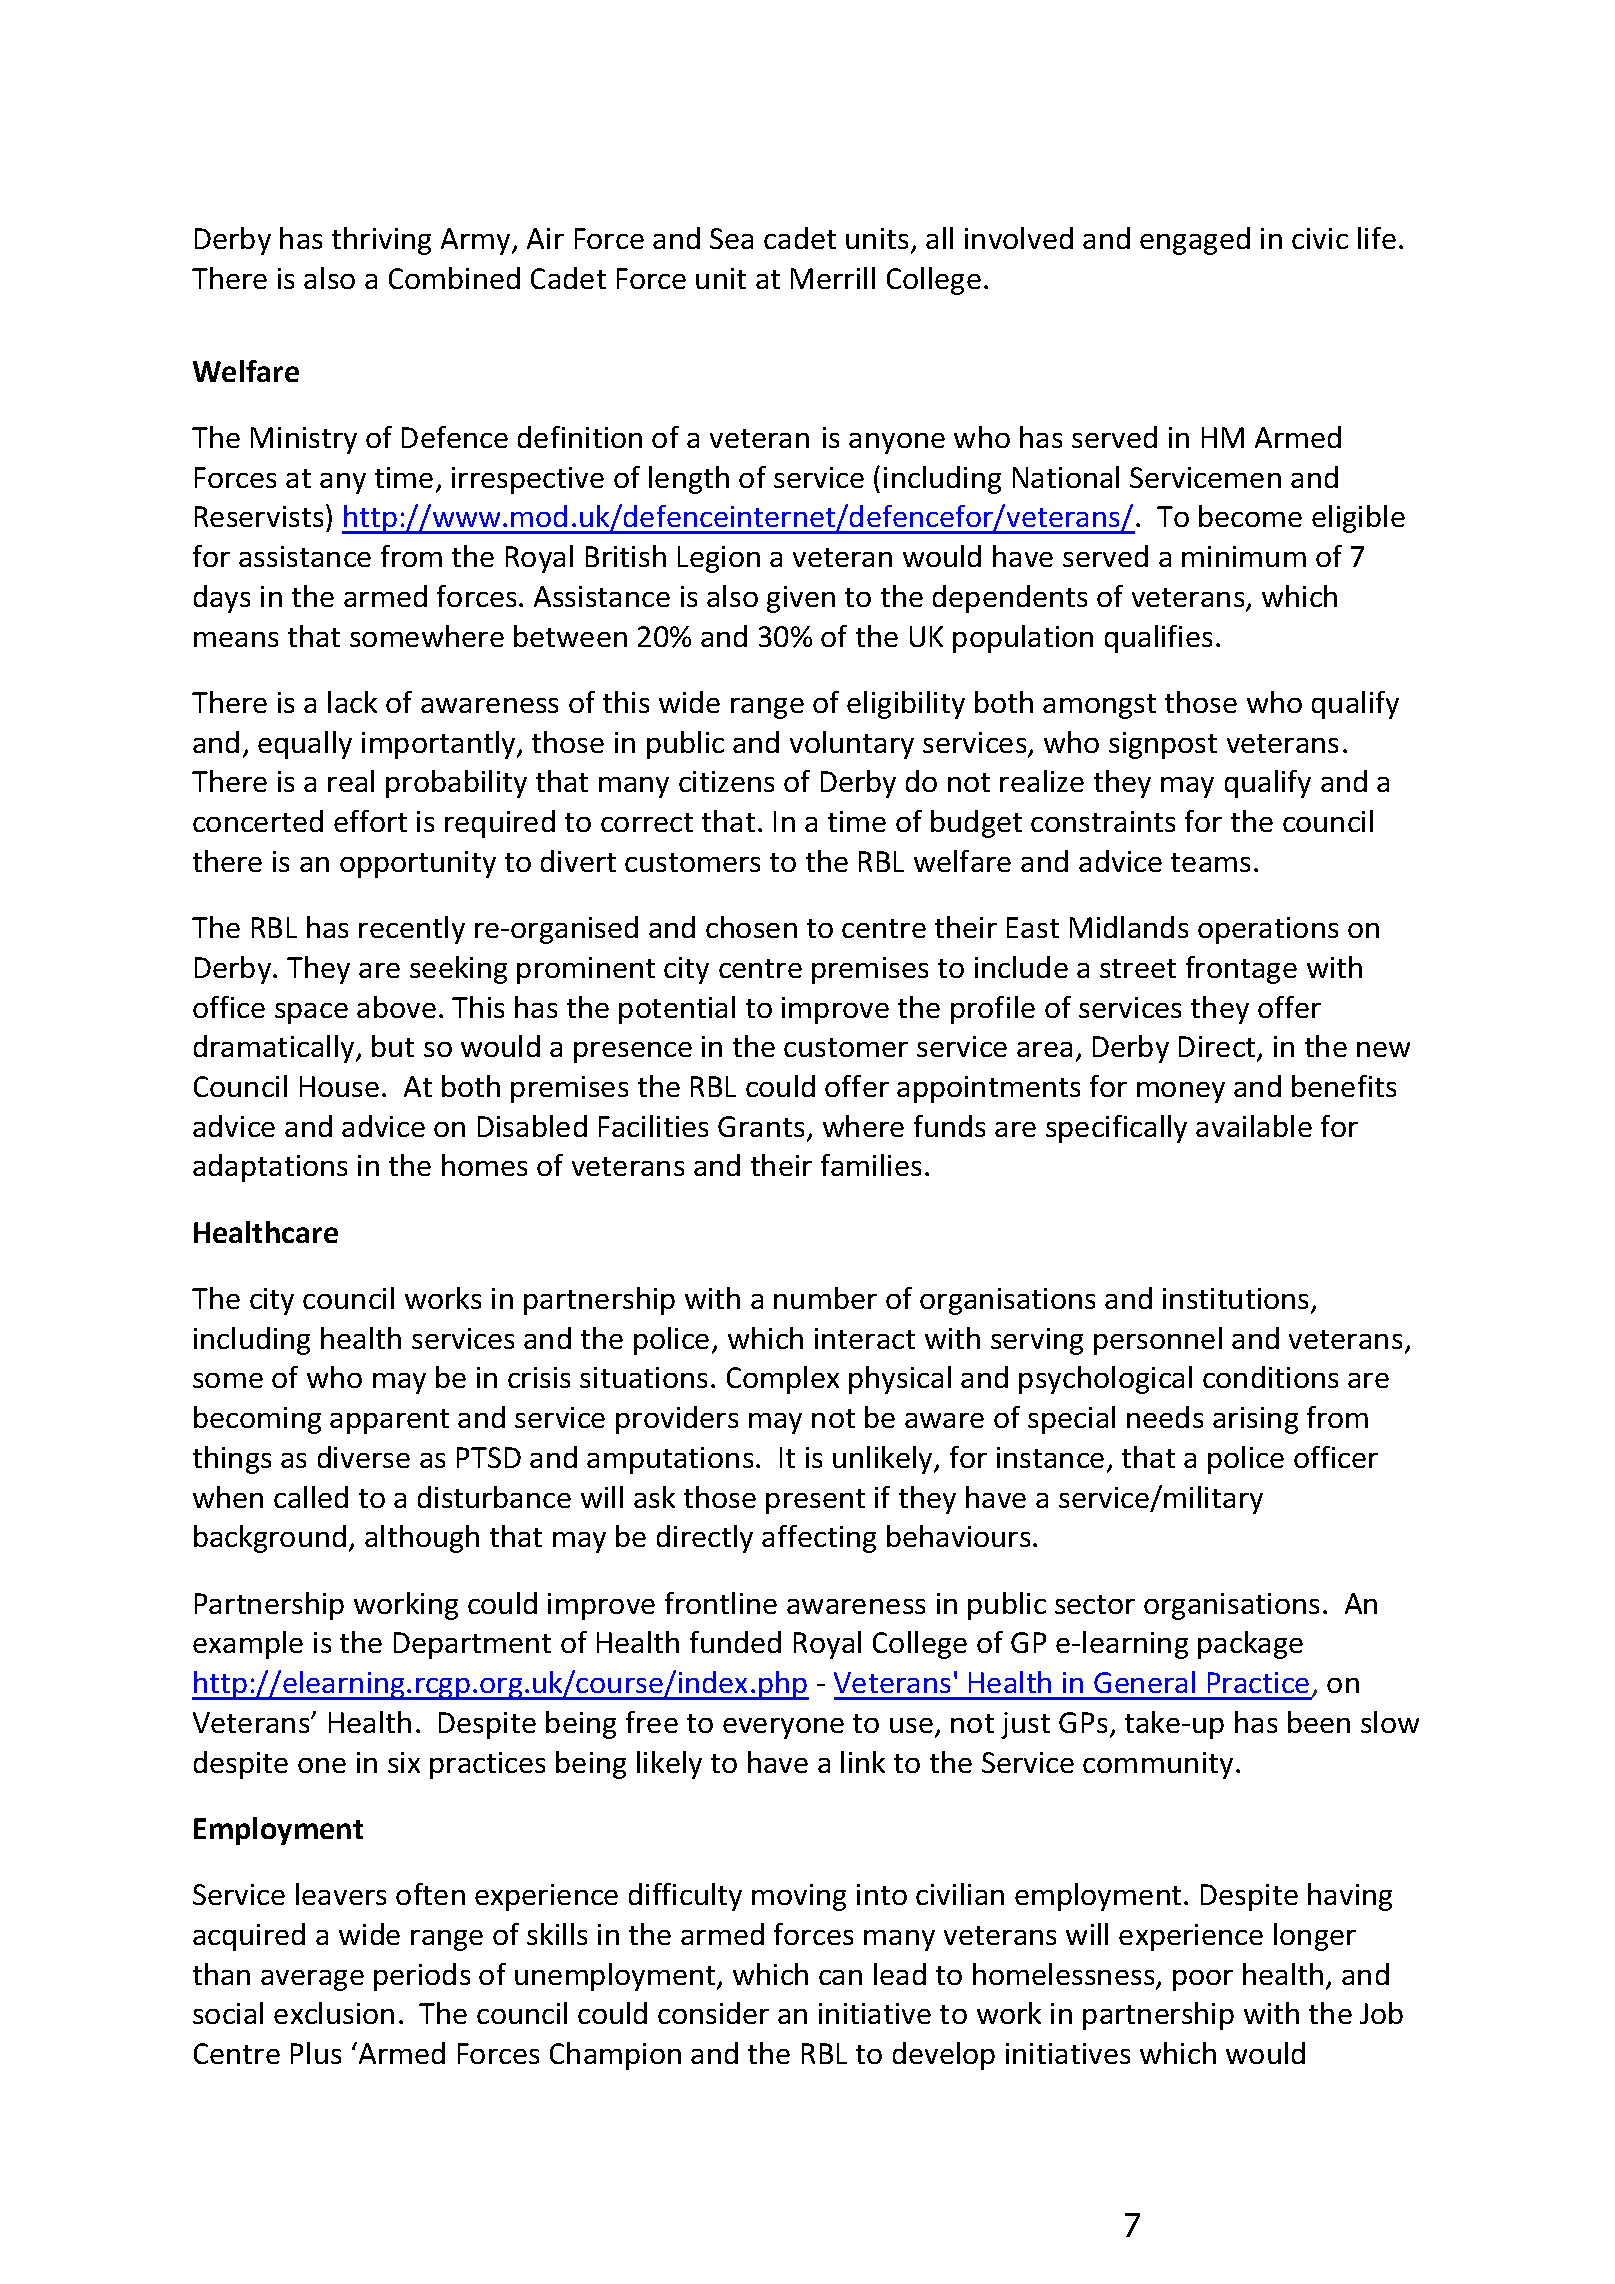  Describe the element at coordinates (339, 1086) in the screenshot. I see `House` at that location.
